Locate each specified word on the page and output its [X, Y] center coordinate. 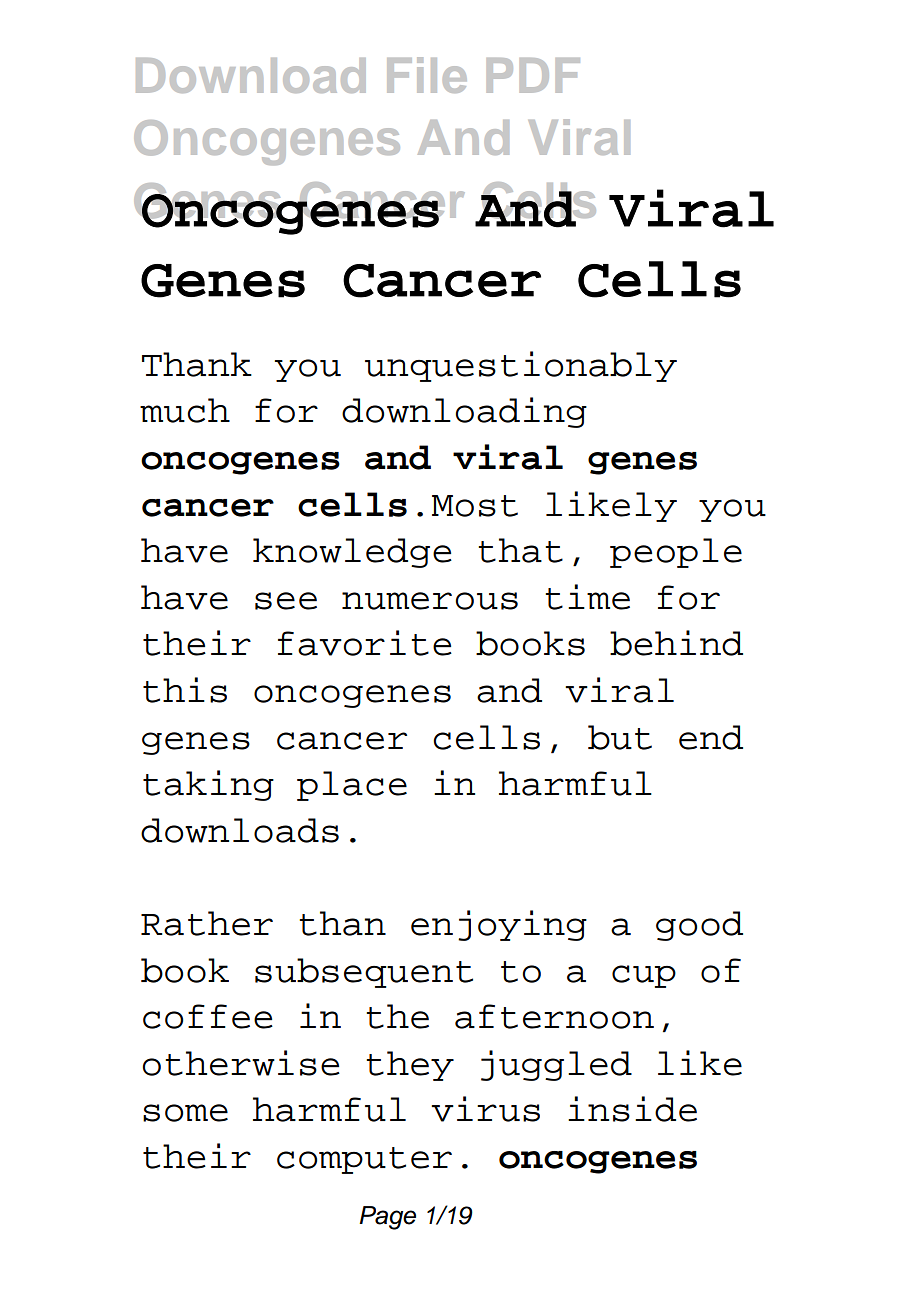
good [699, 926]
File [427, 75]
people [676, 553]
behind [676, 643]
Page [387, 1218]
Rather [207, 923]
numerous [430, 601]
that [520, 550]
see [286, 601]
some [185, 1113]
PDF [533, 75]
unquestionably [521, 366]
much [185, 410]
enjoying [499, 925]
